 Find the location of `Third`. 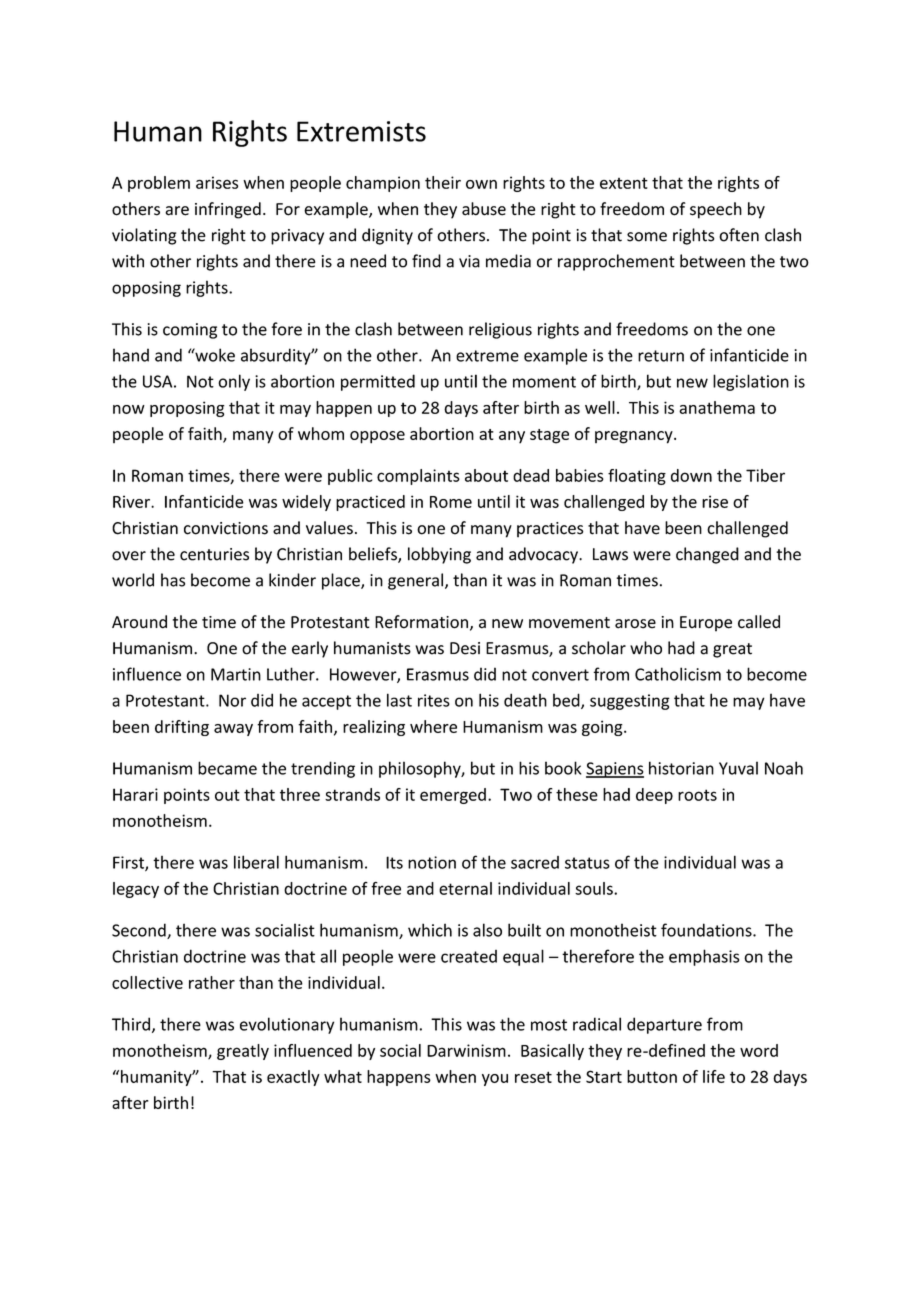

Third is located at coordinates (131, 1024).
